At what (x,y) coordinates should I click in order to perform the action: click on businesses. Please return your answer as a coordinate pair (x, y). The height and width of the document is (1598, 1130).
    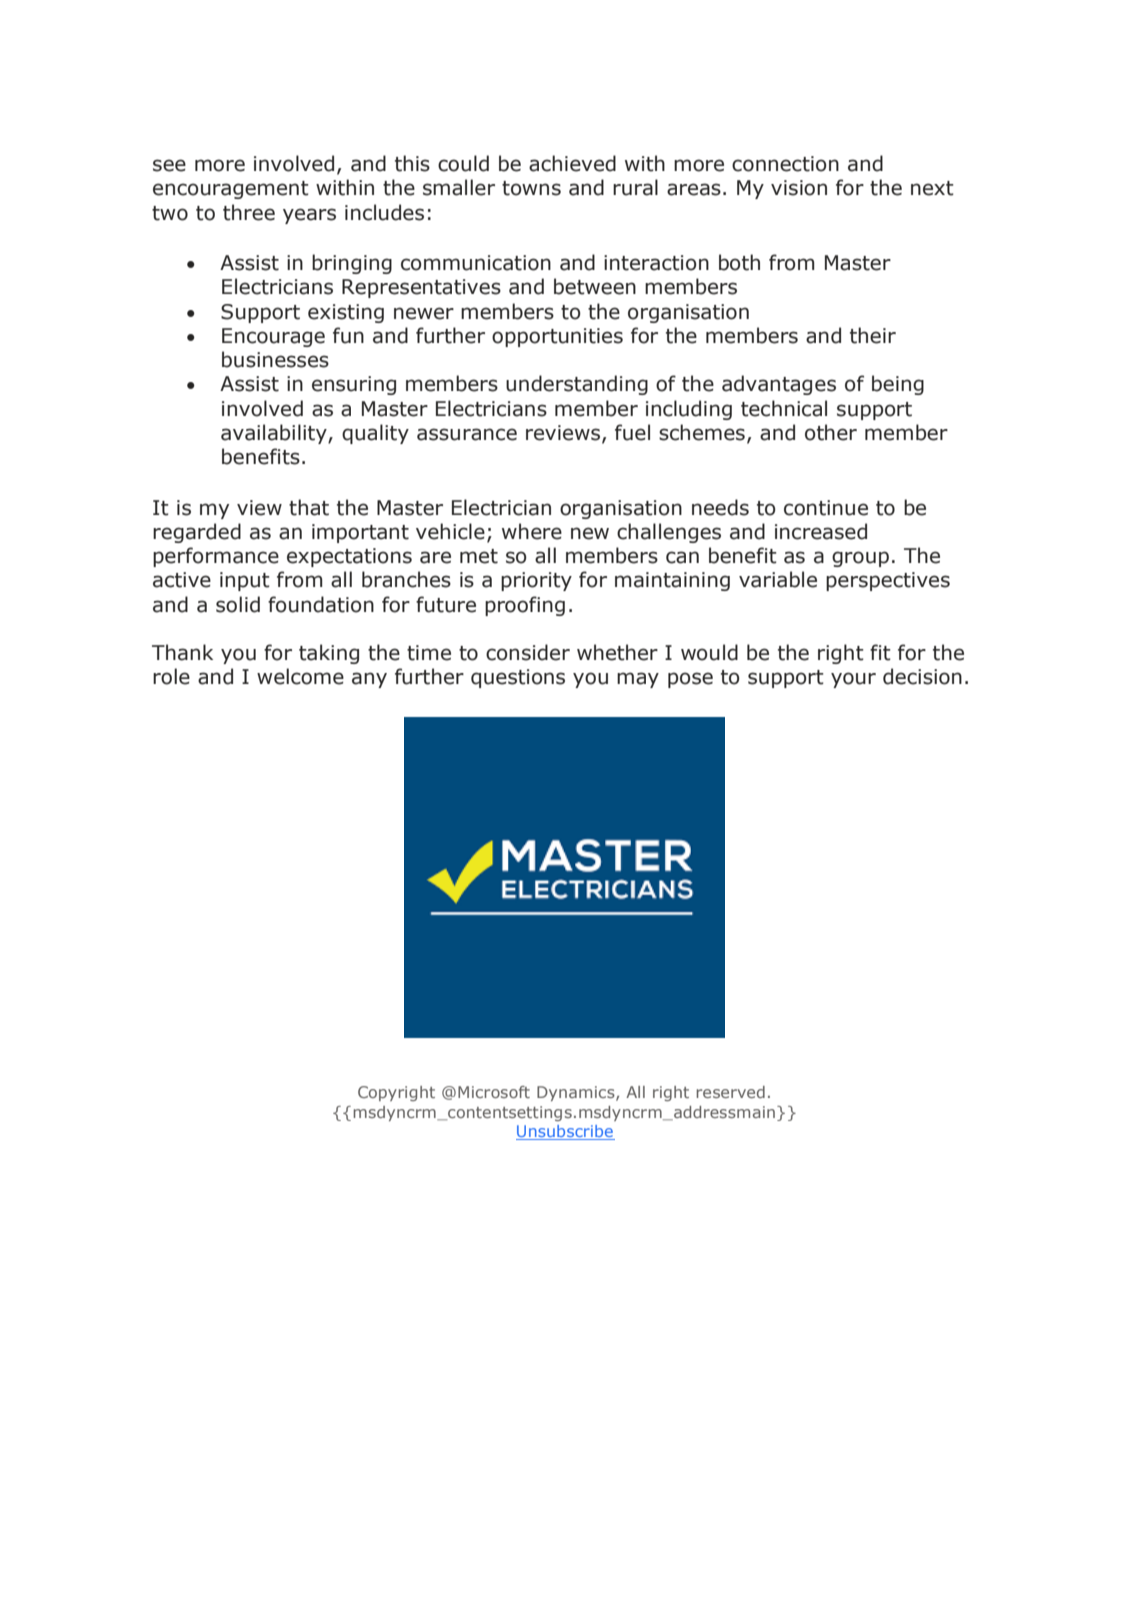
    Looking at the image, I should click on (275, 359).
